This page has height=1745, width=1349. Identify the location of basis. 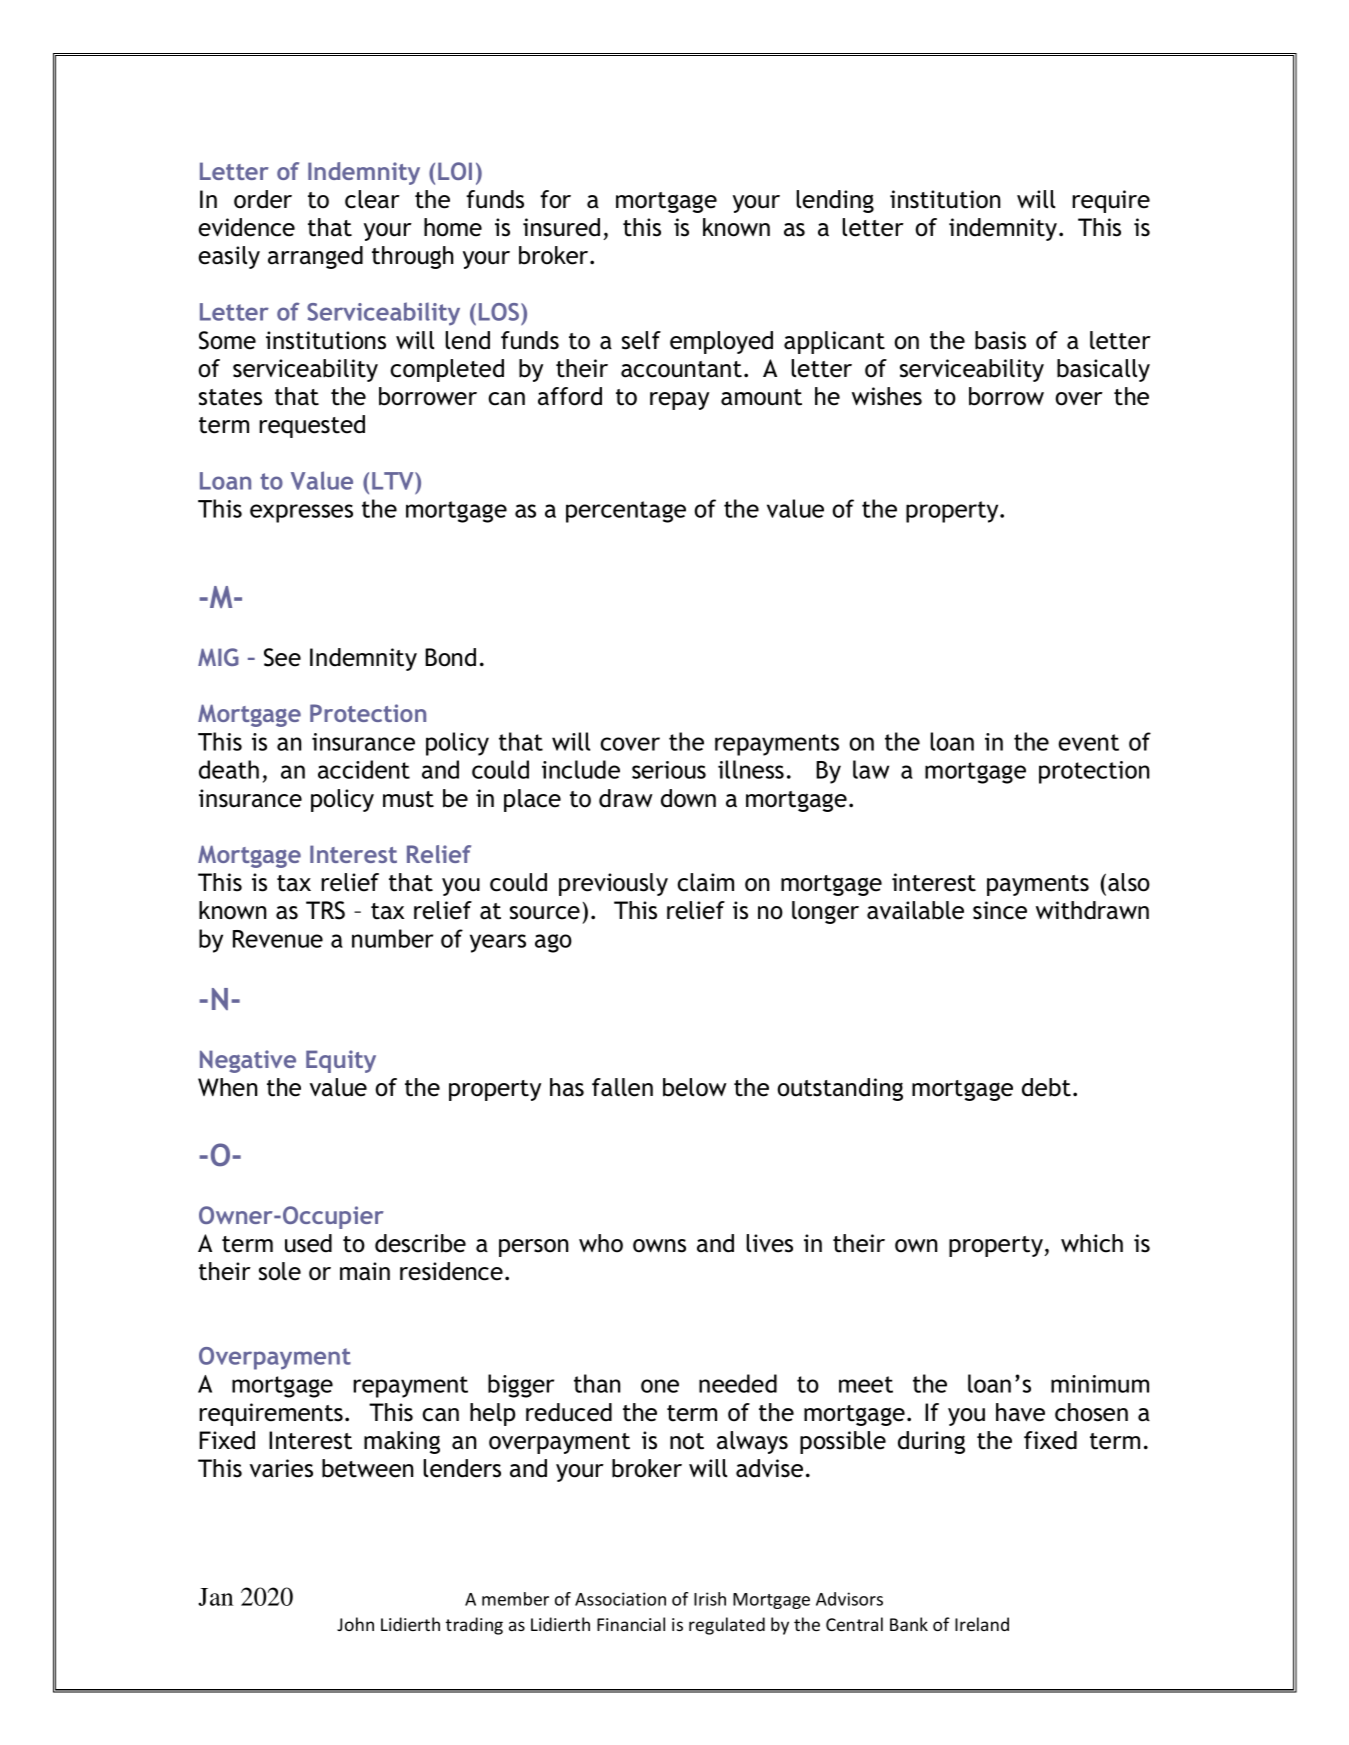
(1000, 340).
